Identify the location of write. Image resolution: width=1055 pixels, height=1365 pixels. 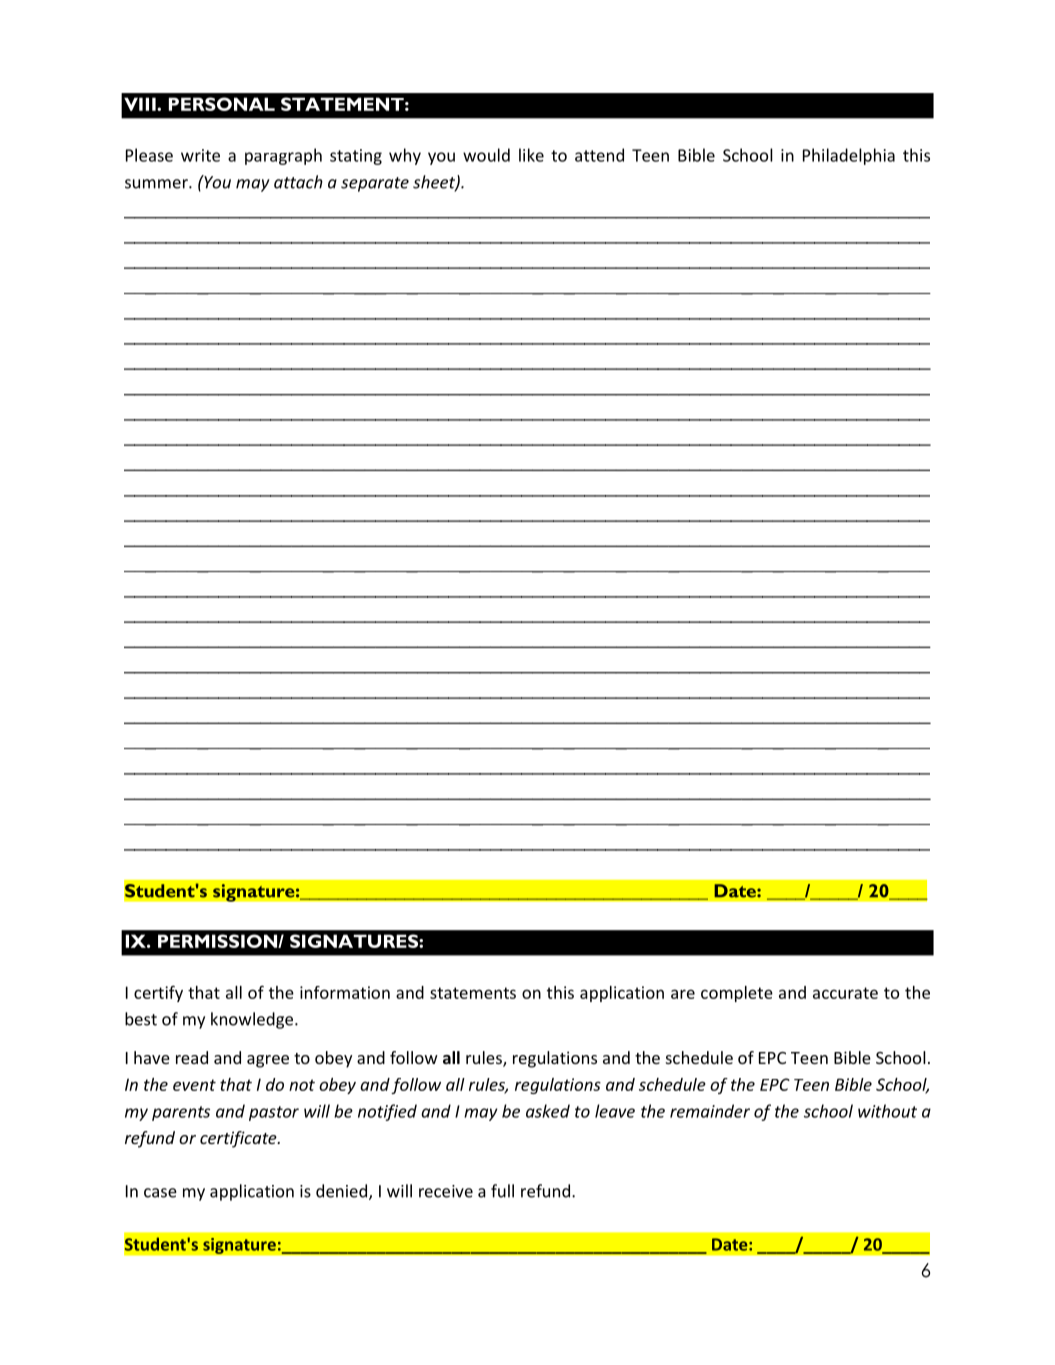
(200, 155).
